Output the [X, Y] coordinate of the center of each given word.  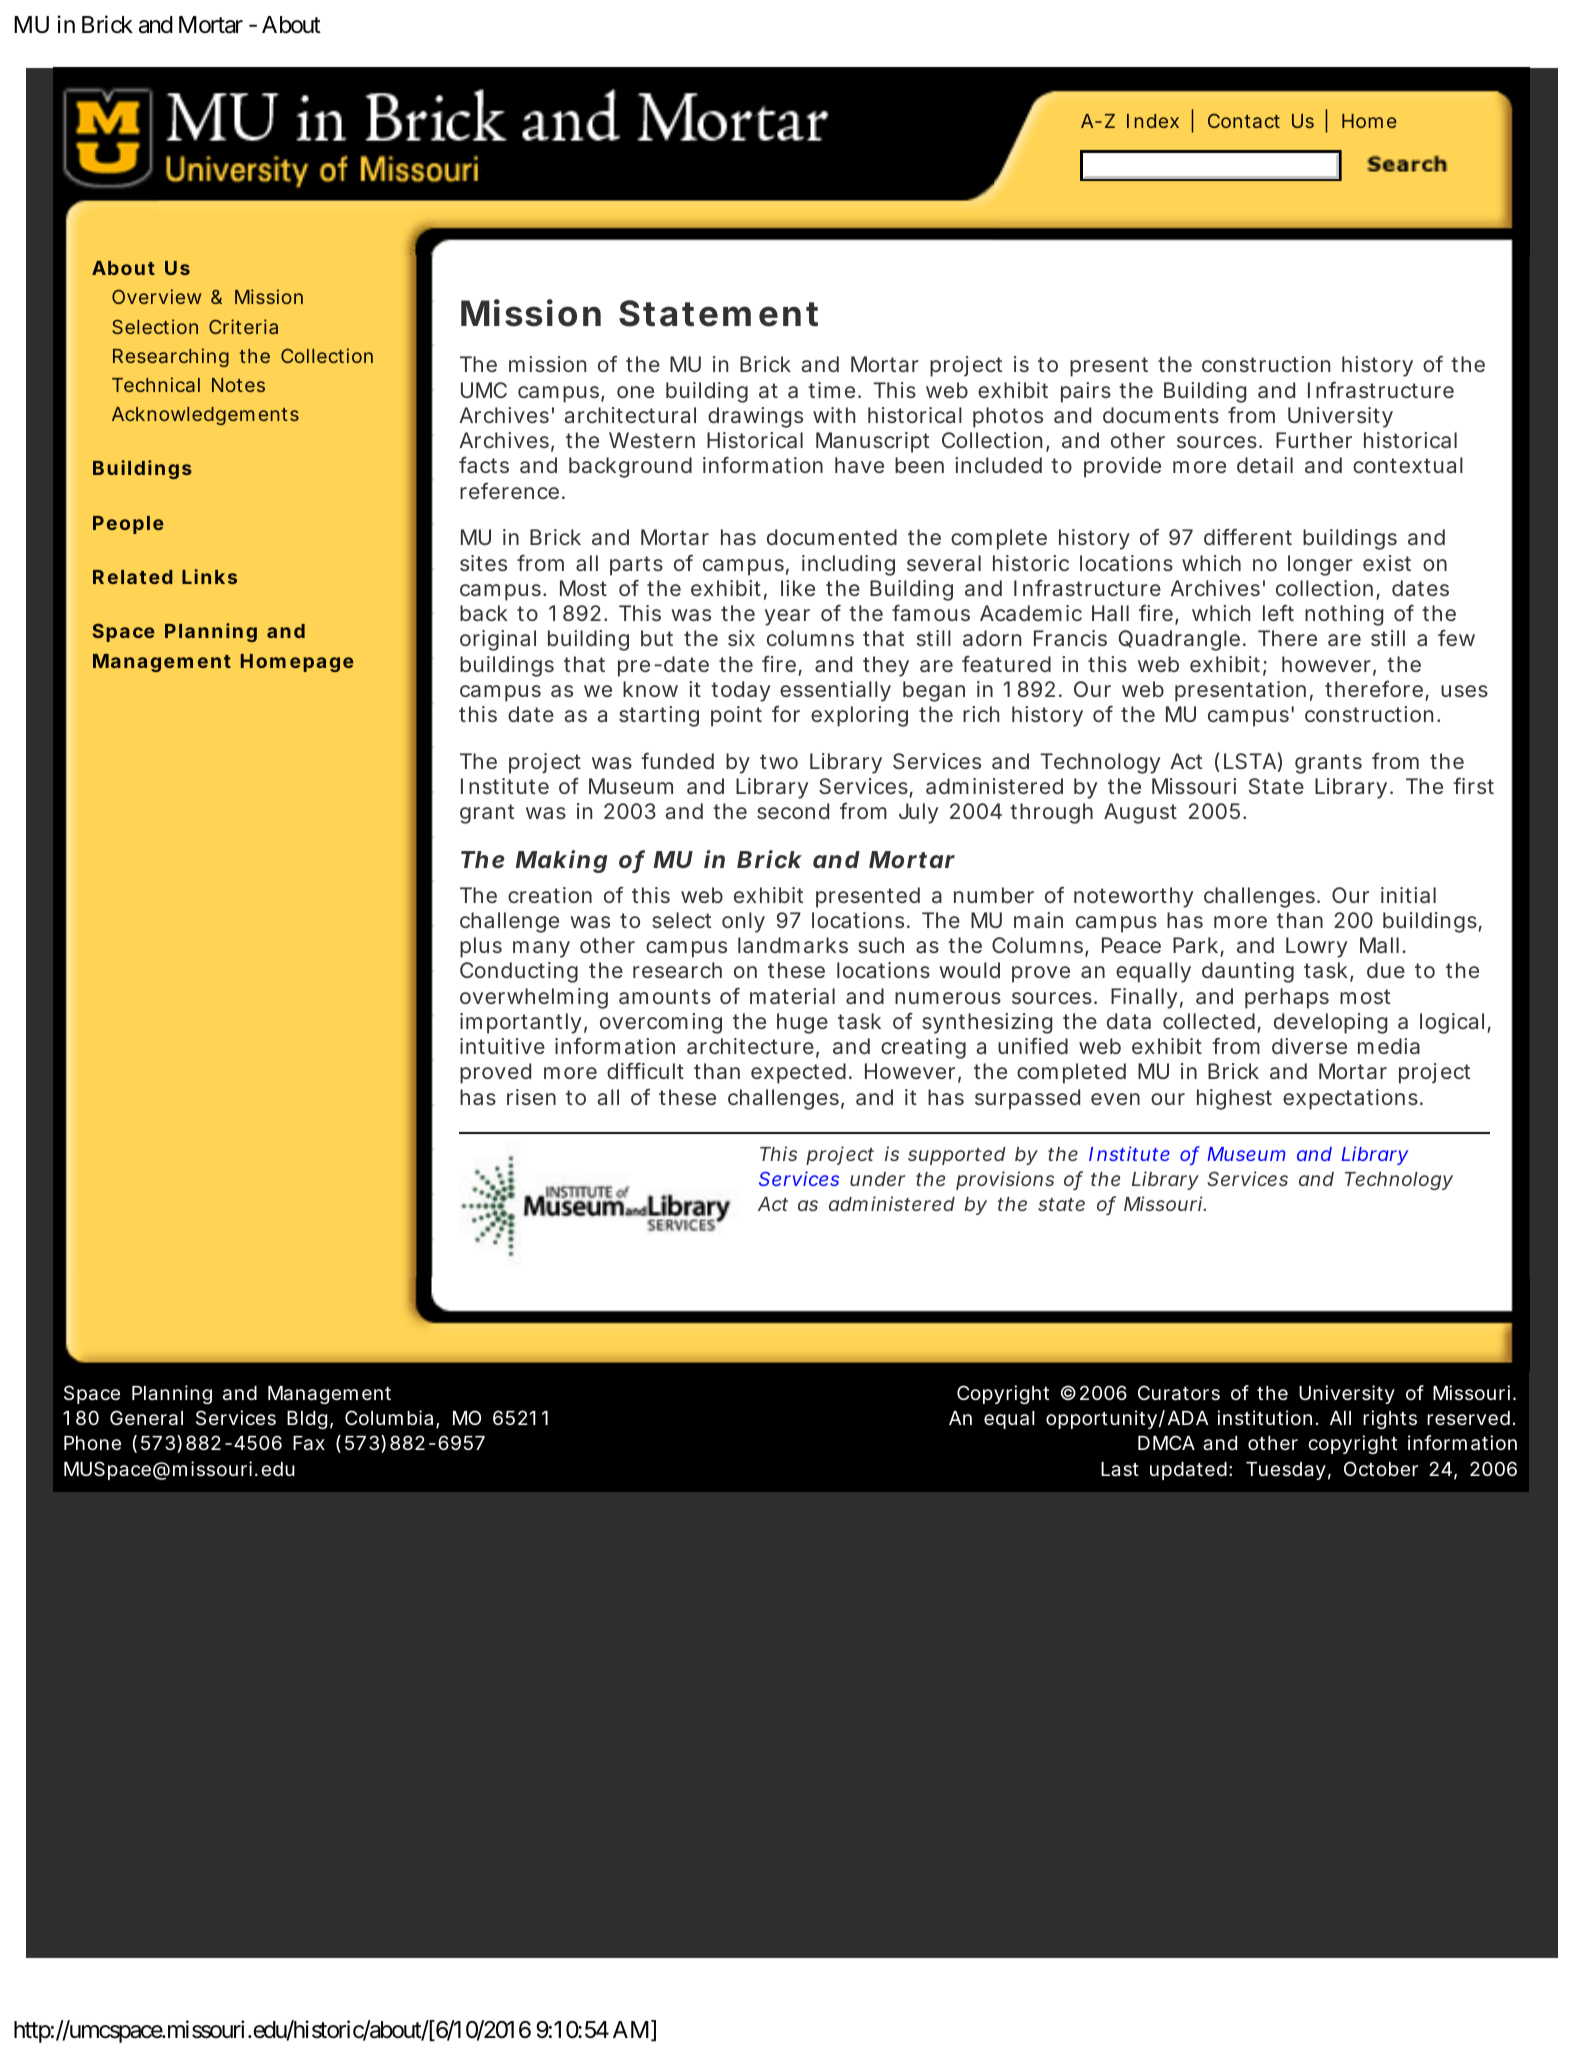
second [793, 811]
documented [832, 537]
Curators [1179, 1393]
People [128, 525]
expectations [1353, 1099]
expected [801, 1073]
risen [531, 1097]
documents [1161, 415]
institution [1267, 1417]
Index [1153, 121]
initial [1408, 895]
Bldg [310, 1420]
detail [1265, 465]
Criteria [243, 326]
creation [550, 895]
